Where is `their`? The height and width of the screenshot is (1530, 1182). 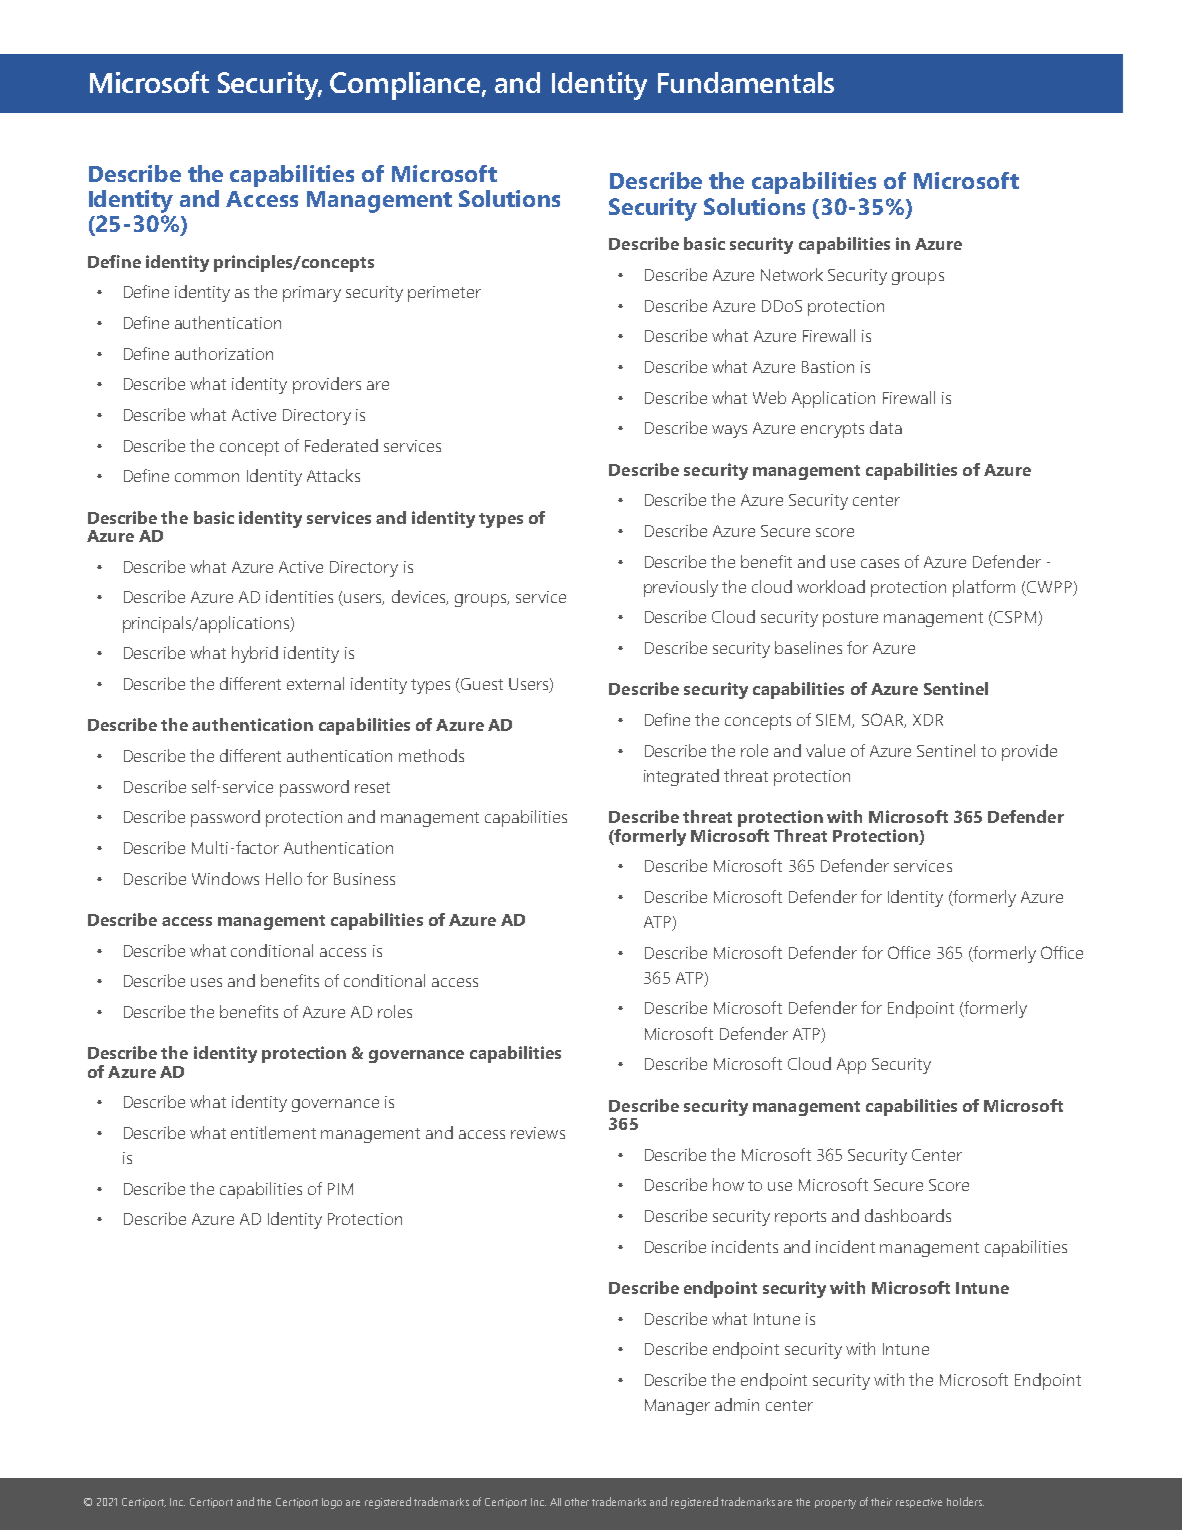 their is located at coordinates (881, 1502).
